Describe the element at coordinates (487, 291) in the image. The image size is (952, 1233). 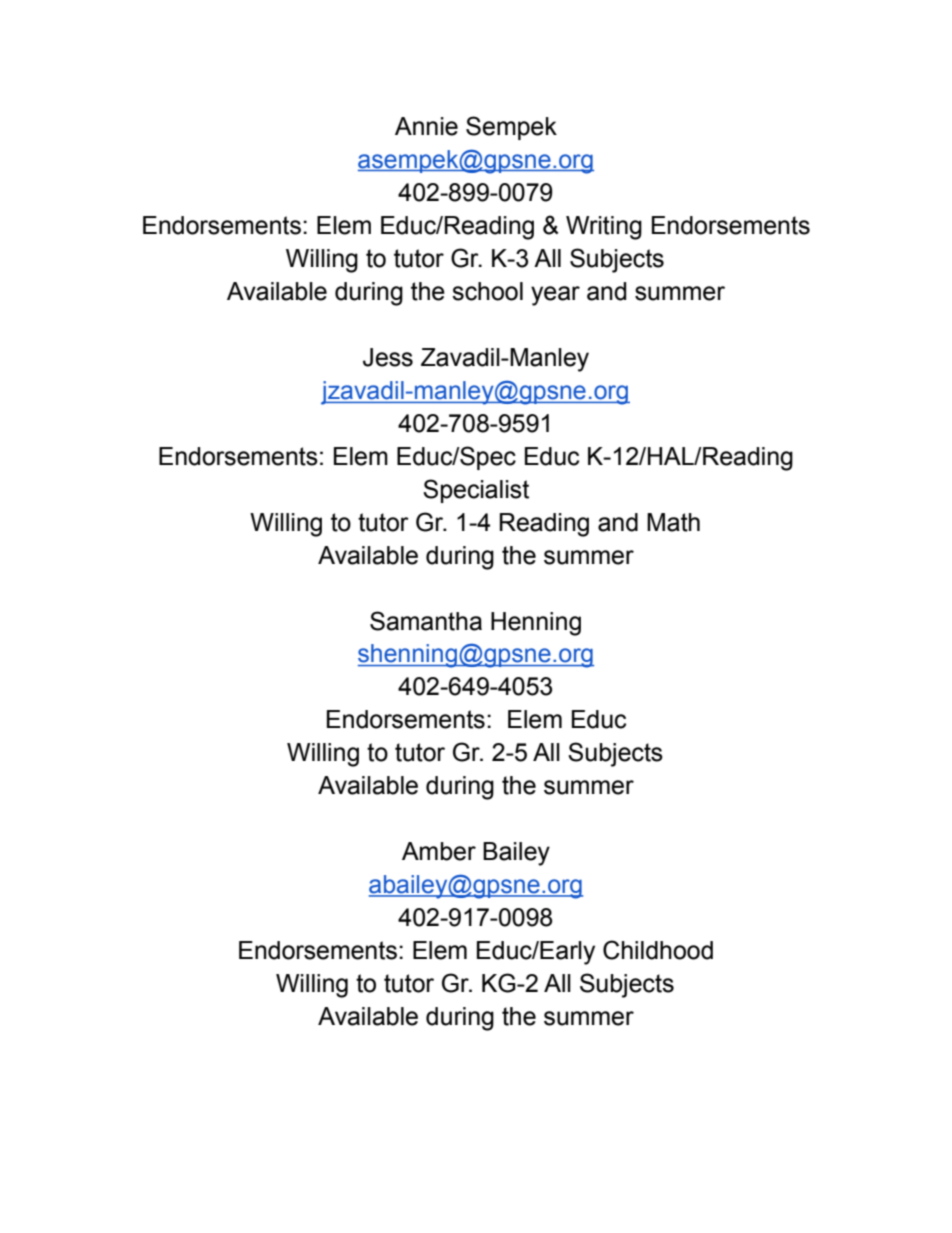
I see `school` at that location.
